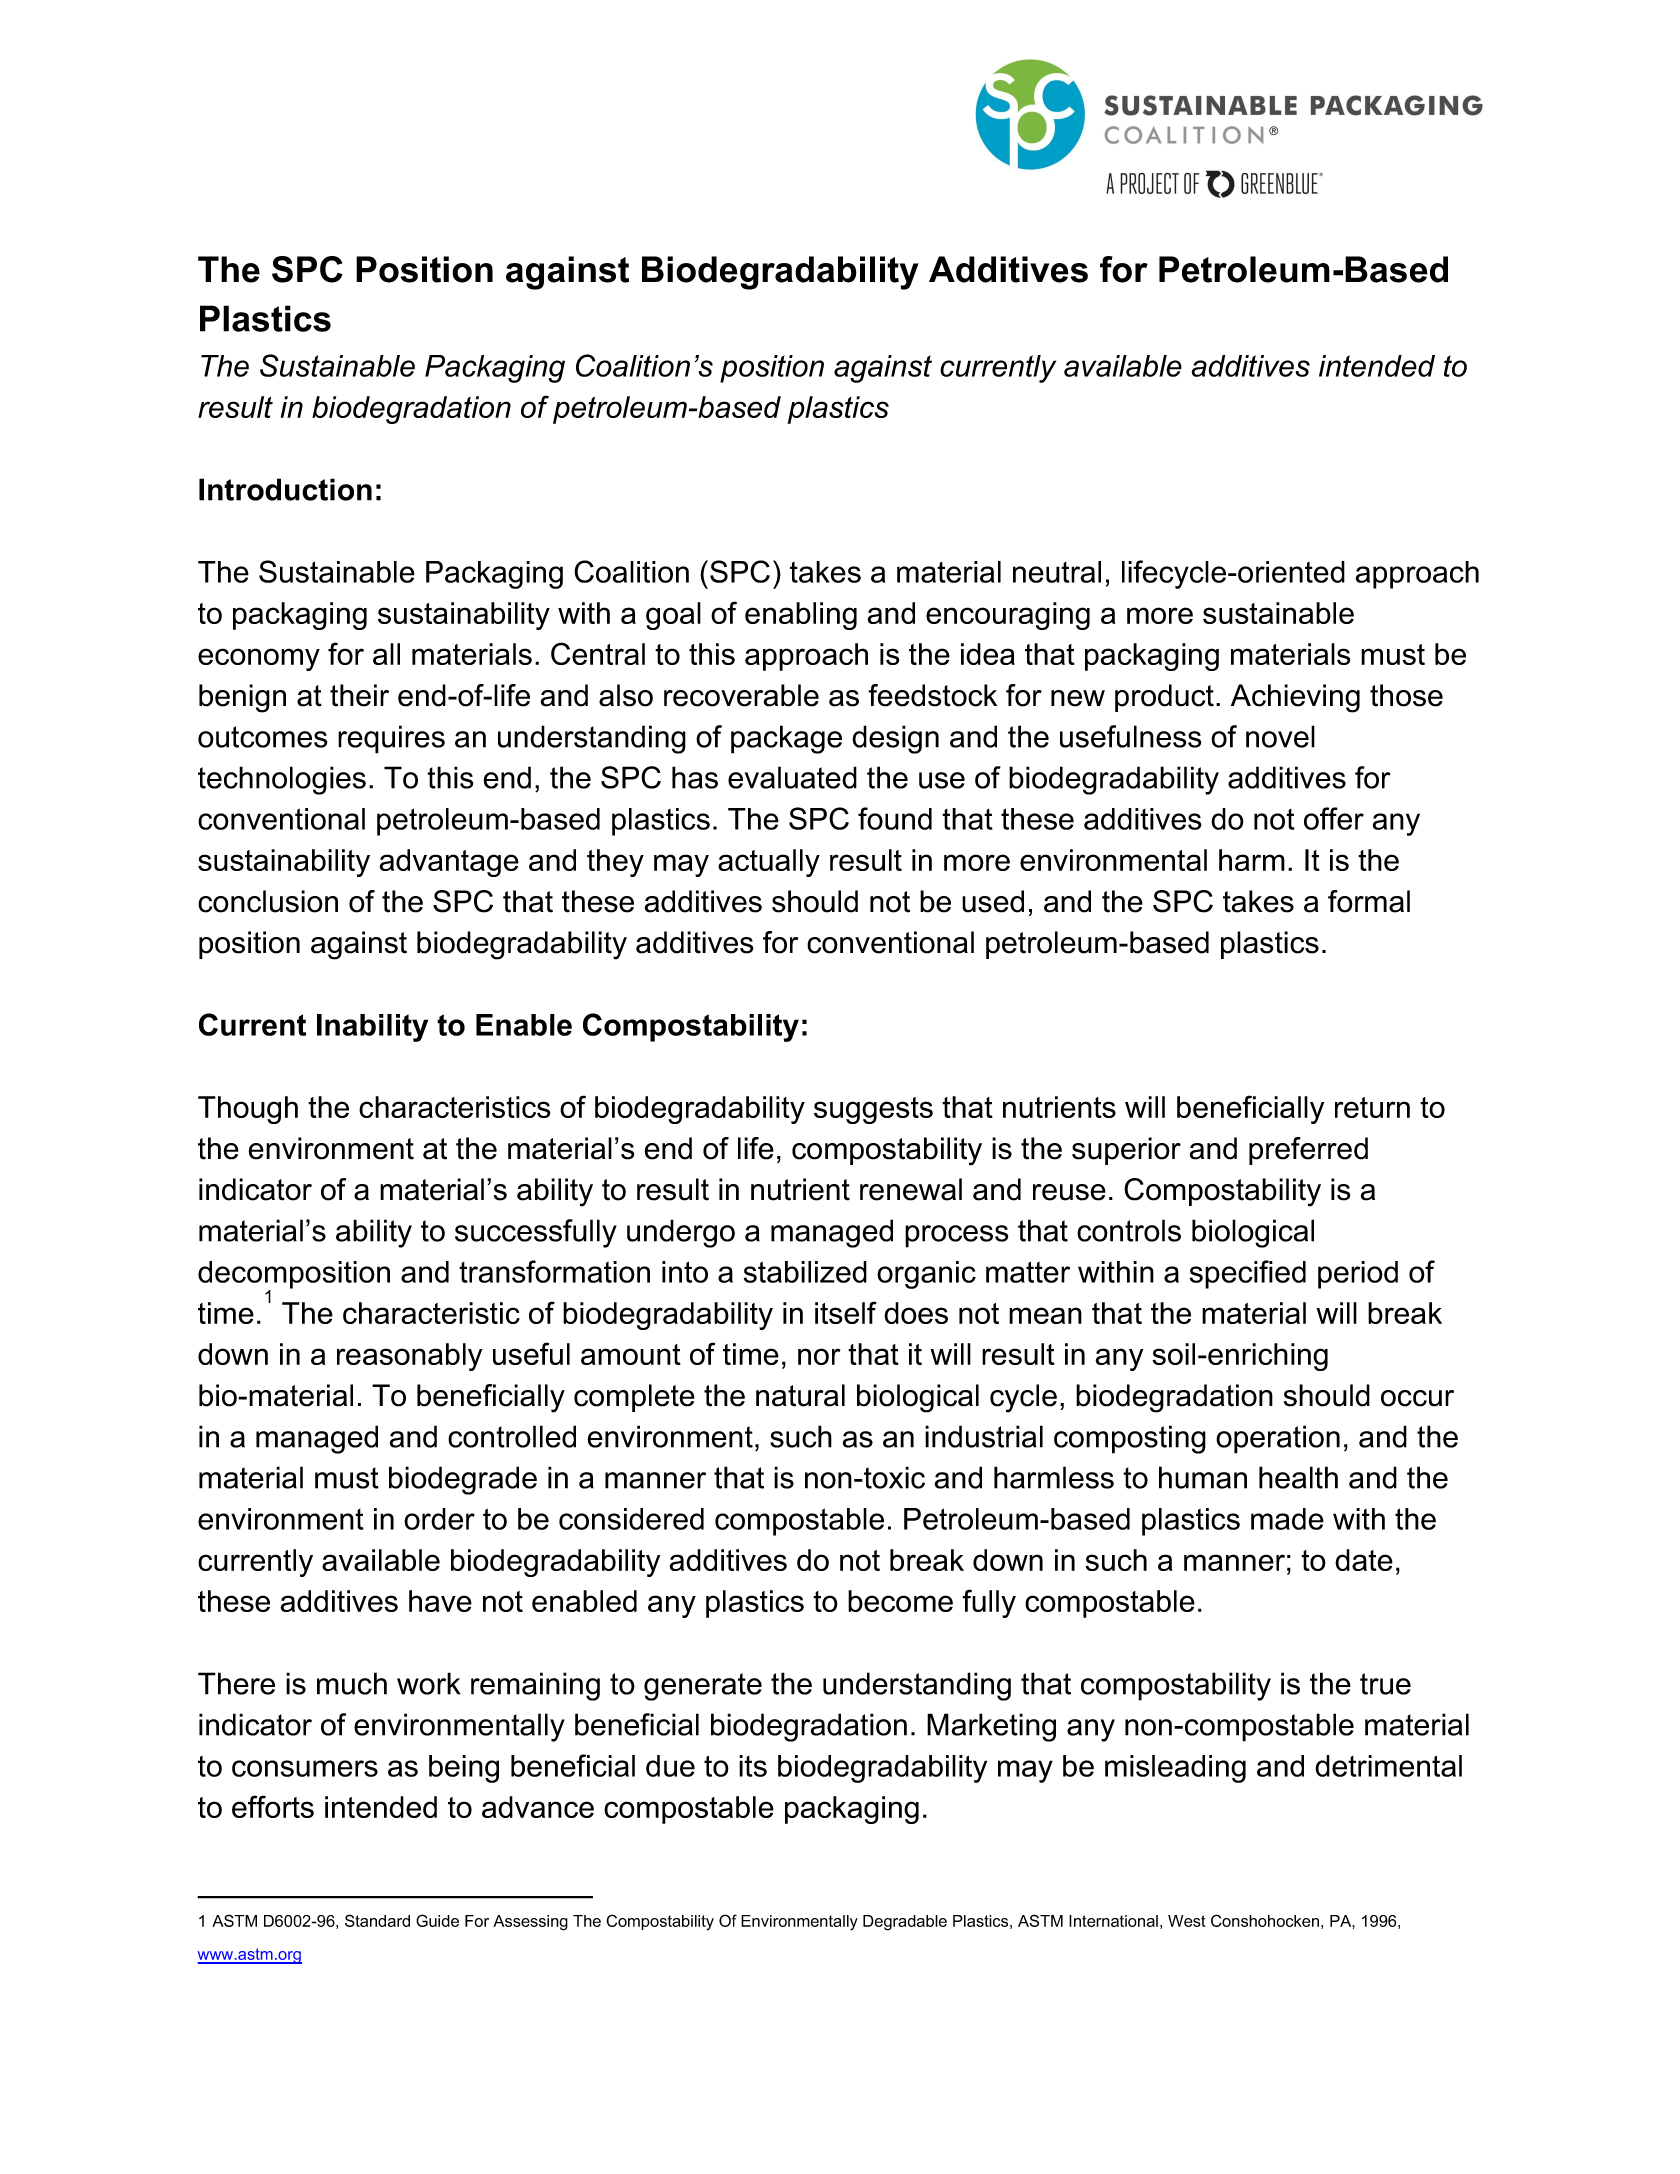  What do you see at coordinates (911, 1189) in the screenshot?
I see `renewal` at bounding box center [911, 1189].
